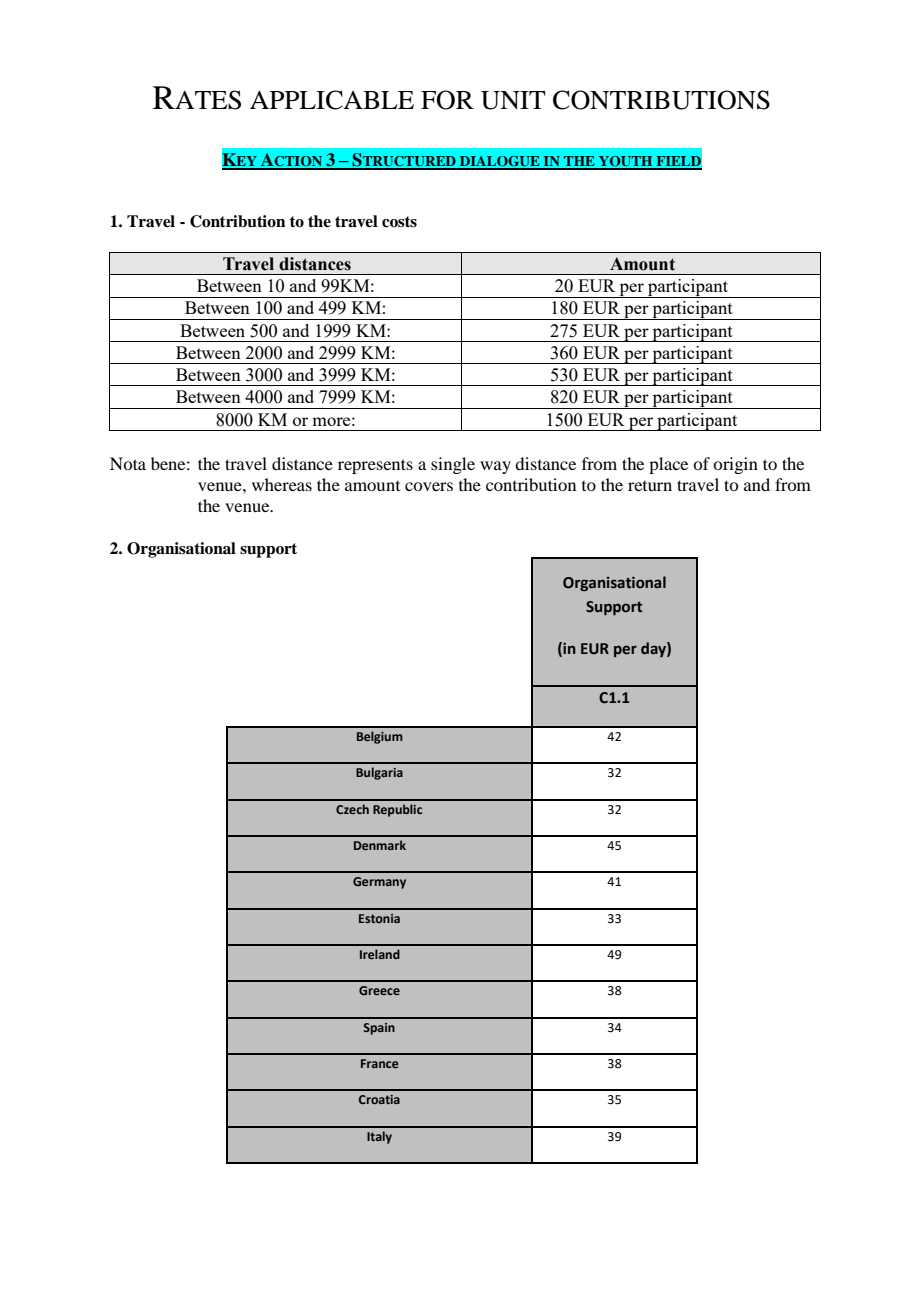 This screenshot has width=924, height=1308. Describe the element at coordinates (513, 100) in the screenshot. I see `UNIT` at that location.
